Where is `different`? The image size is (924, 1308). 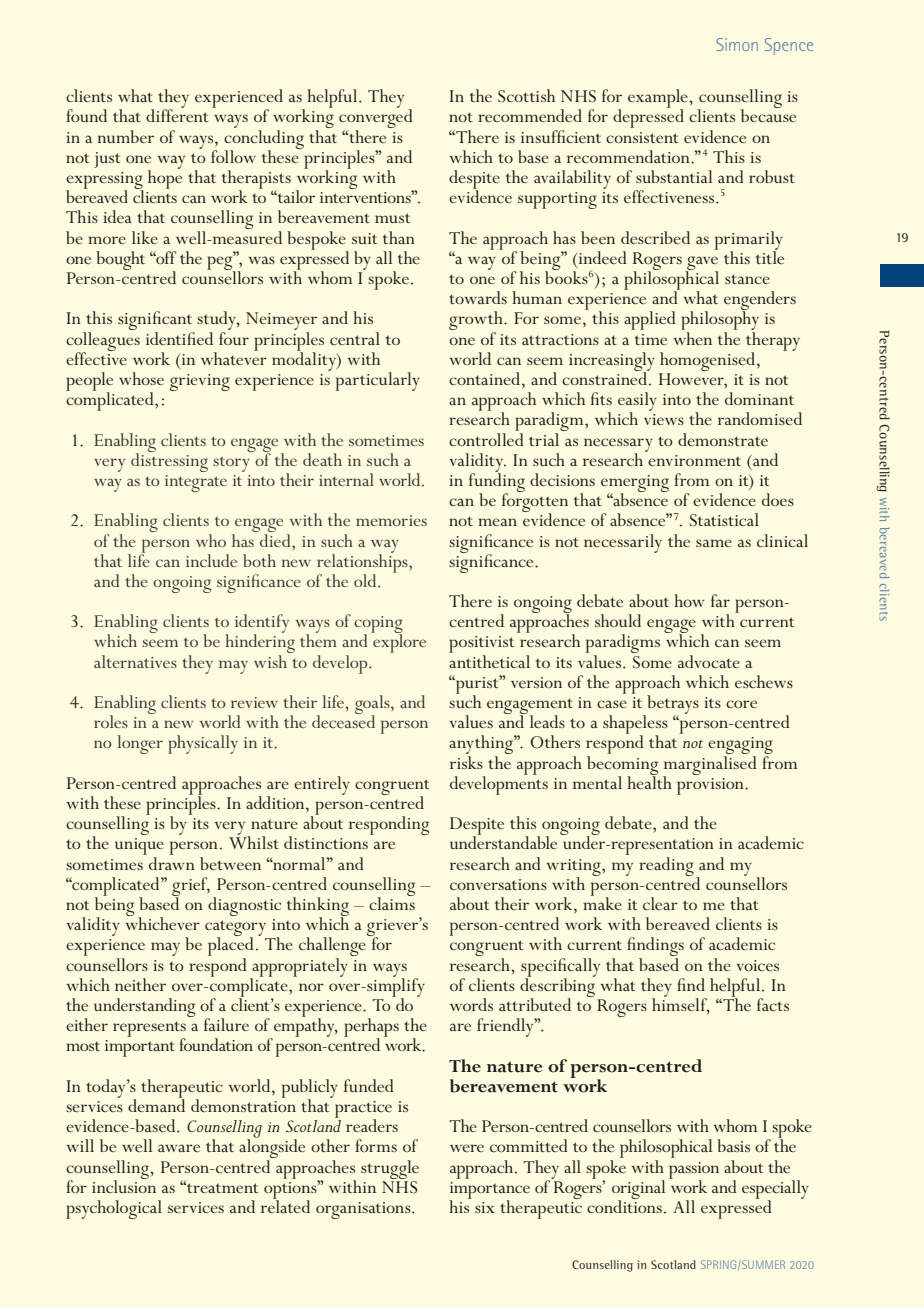 different is located at coordinates (177, 114).
